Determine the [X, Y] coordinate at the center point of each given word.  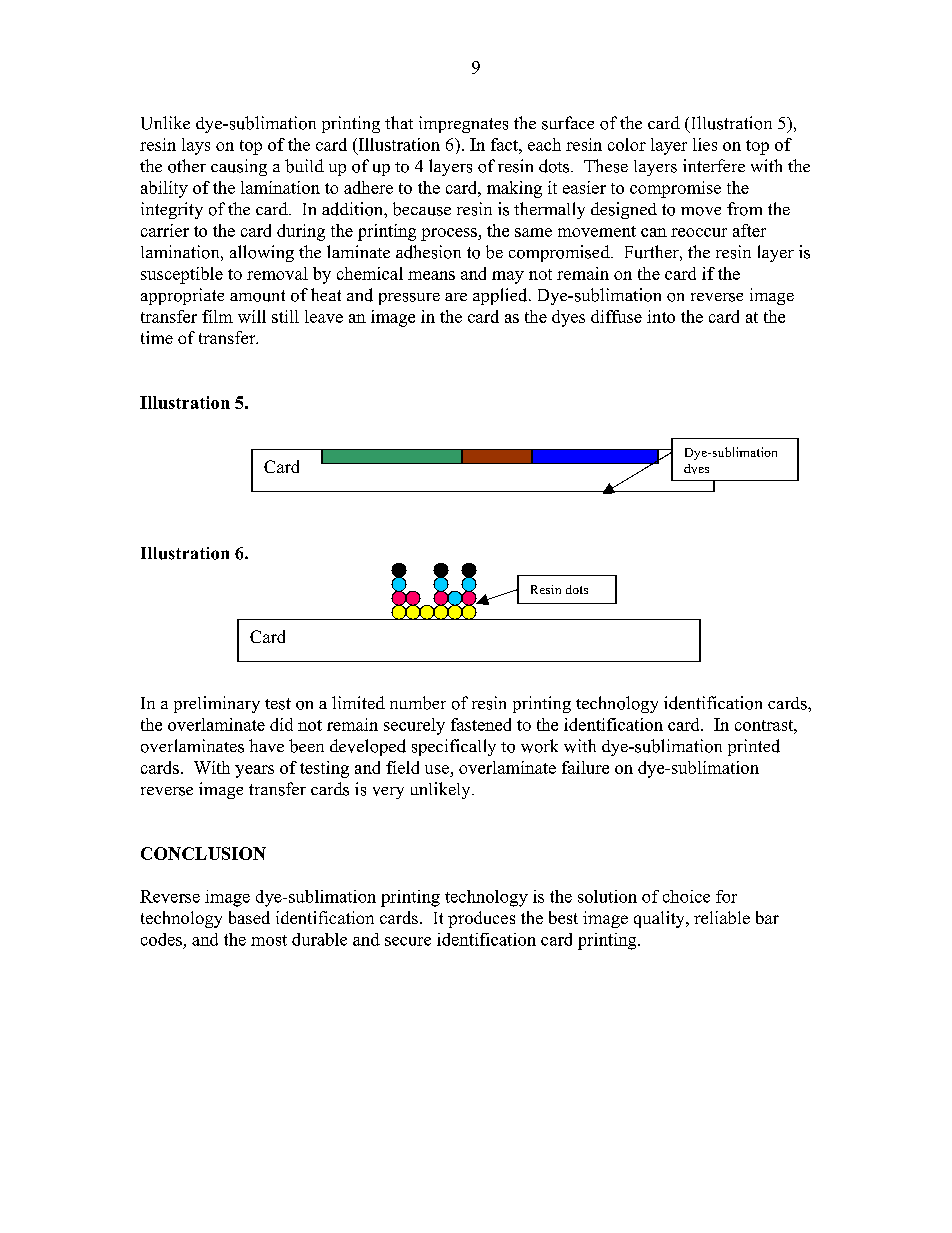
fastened [481, 724]
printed [754, 747]
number [418, 703]
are [456, 297]
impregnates [463, 124]
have [266, 745]
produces [481, 919]
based [249, 917]
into [661, 316]
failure [585, 767]
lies [705, 144]
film [217, 316]
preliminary [217, 704]
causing [239, 167]
